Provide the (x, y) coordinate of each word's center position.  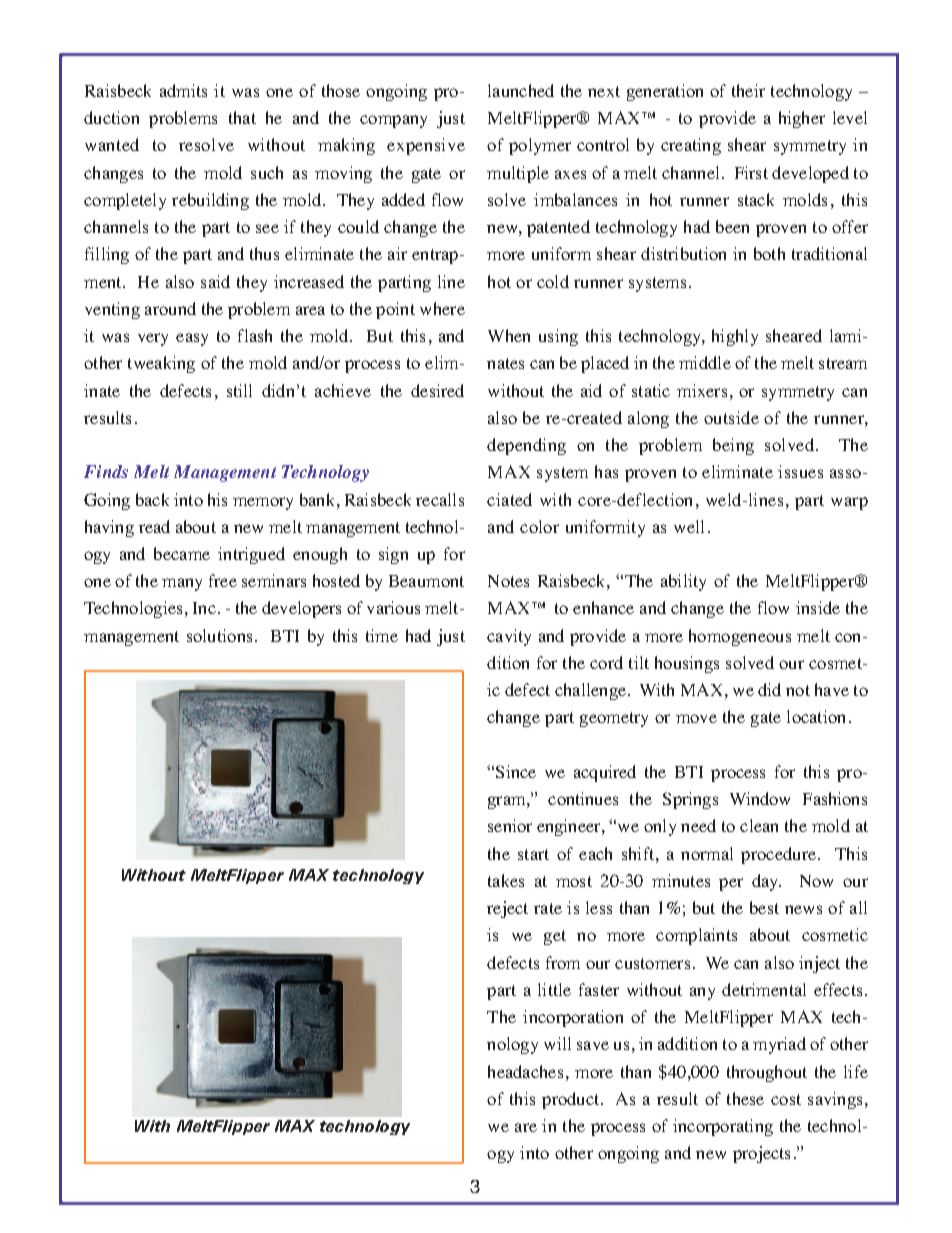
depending (526, 446)
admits (183, 90)
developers (301, 609)
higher (802, 119)
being (733, 446)
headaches (525, 1071)
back (152, 499)
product (572, 1100)
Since (516, 771)
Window (760, 798)
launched (521, 90)
